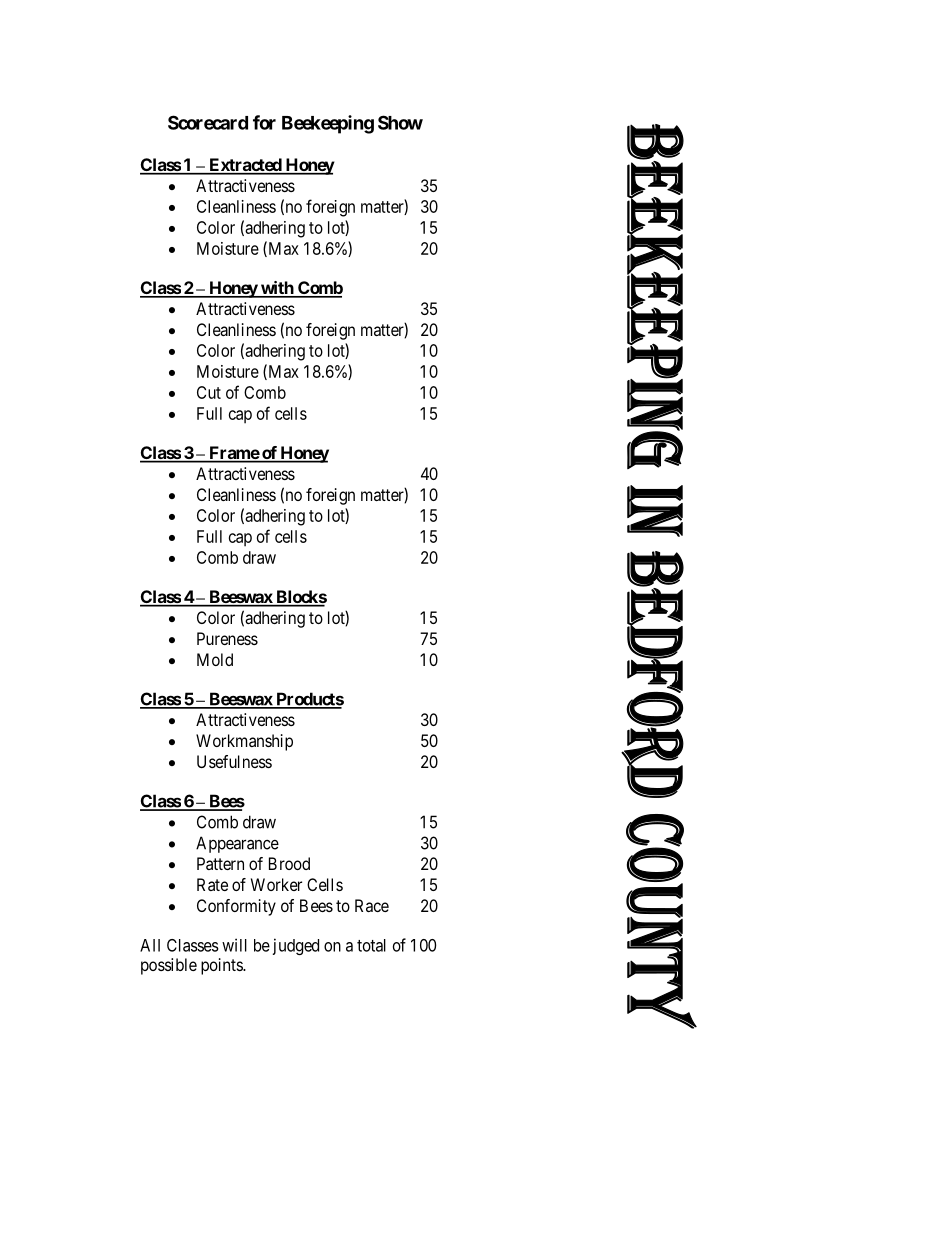 The height and width of the screenshot is (1233, 952). Describe the element at coordinates (371, 945) in the screenshot. I see `total` at that location.
